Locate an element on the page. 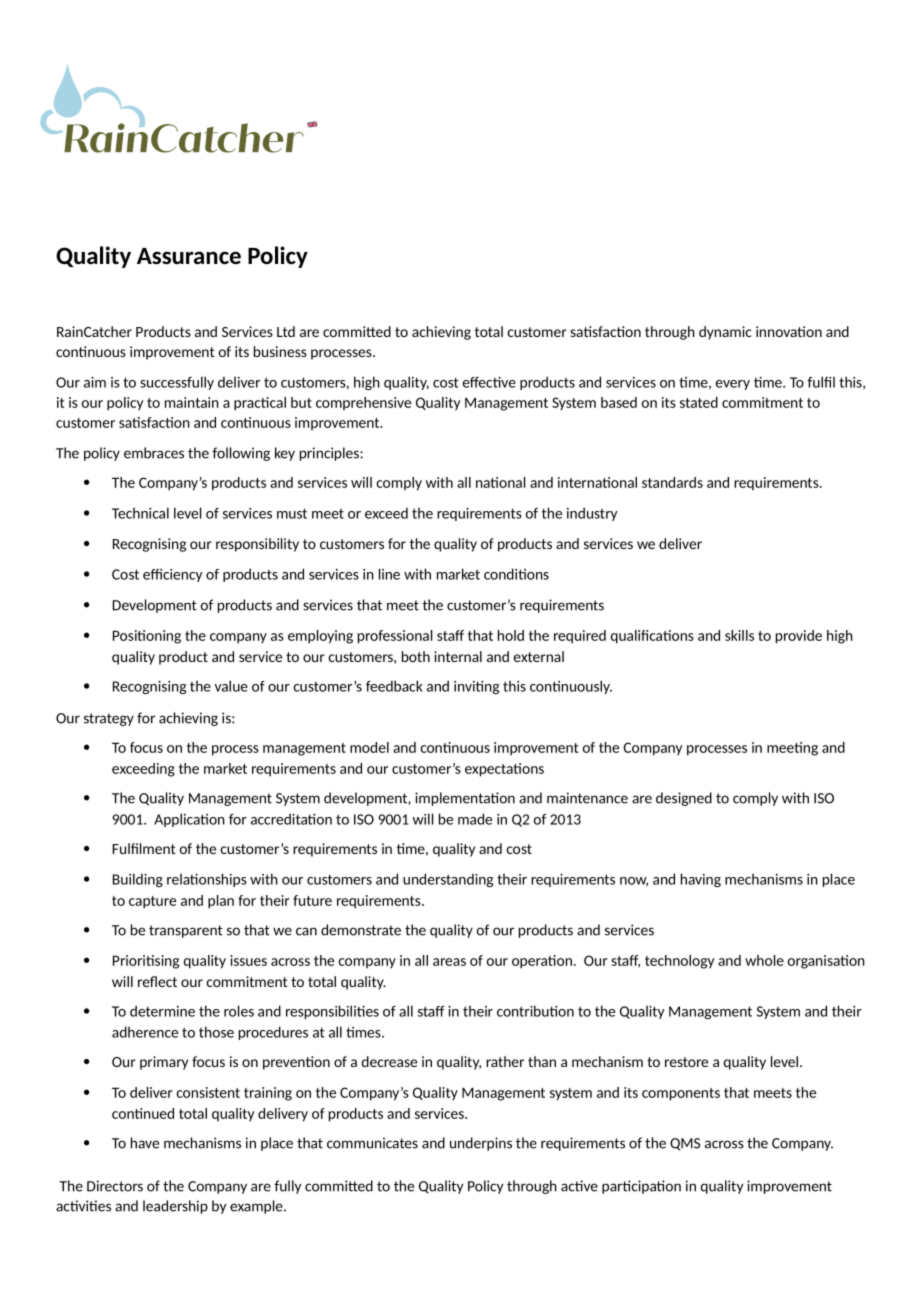 The height and width of the document is (1308, 924). Assurance is located at coordinates (189, 256).
